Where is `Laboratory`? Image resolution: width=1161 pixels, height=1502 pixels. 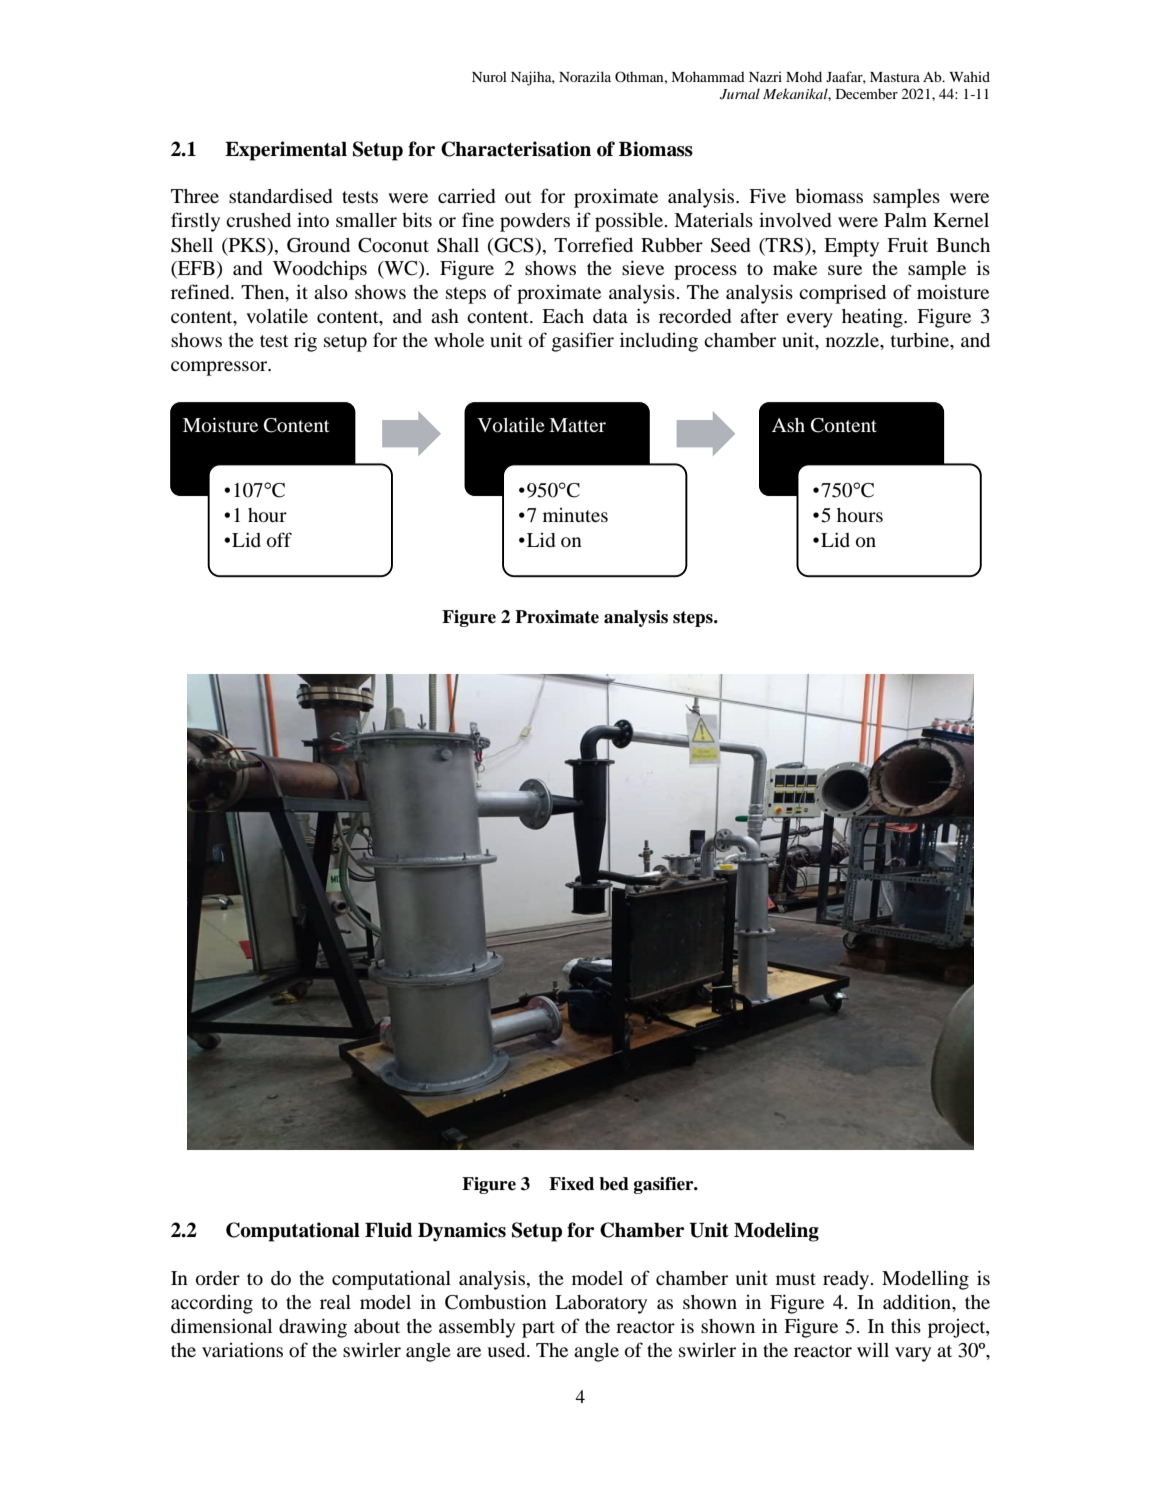
Laboratory is located at coordinates (601, 1304).
